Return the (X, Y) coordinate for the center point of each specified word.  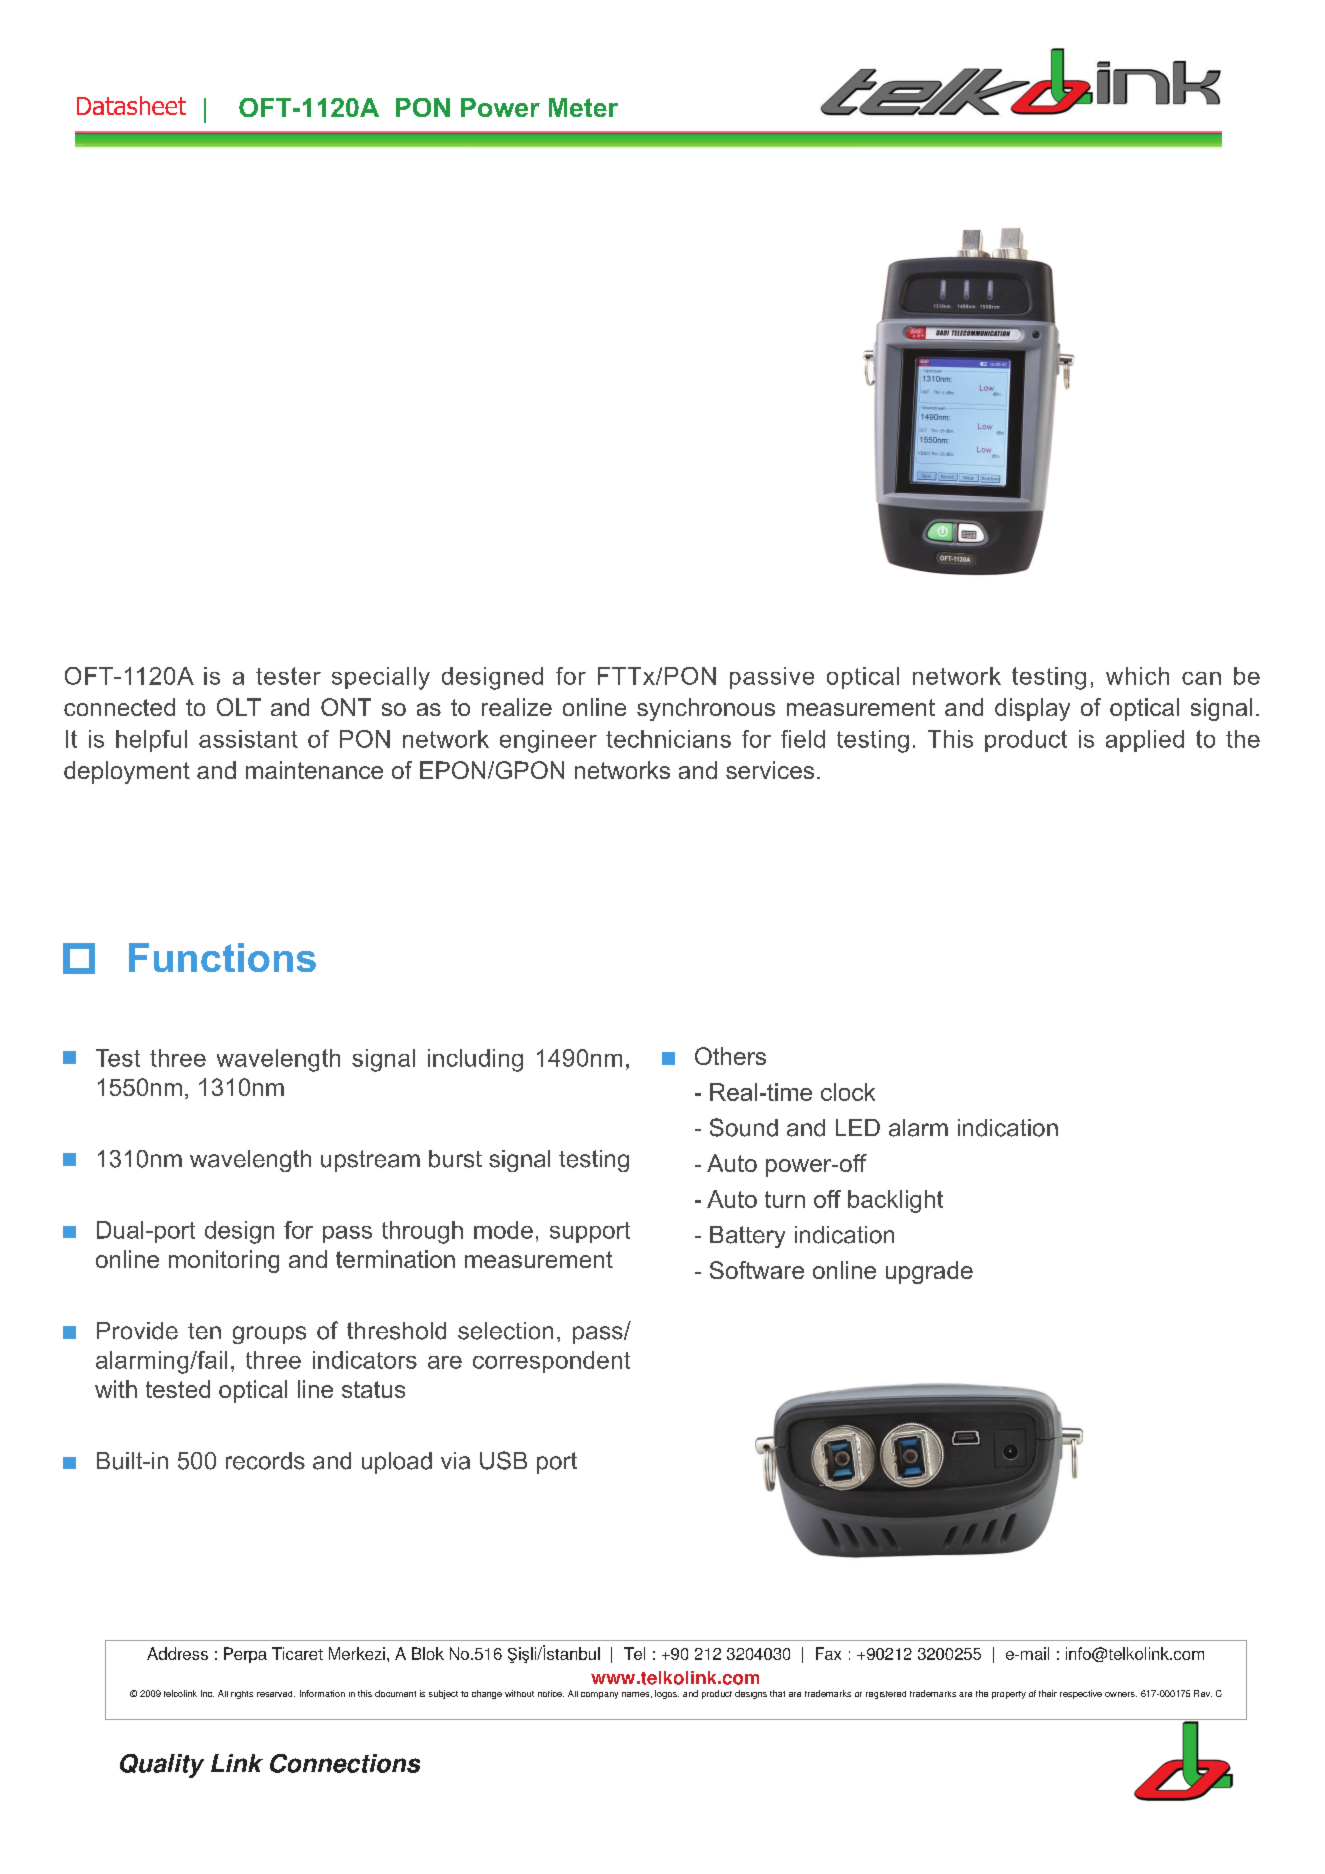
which (1137, 676)
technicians (668, 739)
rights (242, 1695)
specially (381, 678)
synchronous (706, 709)
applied (1145, 741)
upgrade (929, 1272)
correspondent (551, 1362)
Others (730, 1056)
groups (269, 1335)
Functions (222, 957)
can (1201, 678)
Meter (583, 107)
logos (667, 1694)
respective (1081, 1694)
